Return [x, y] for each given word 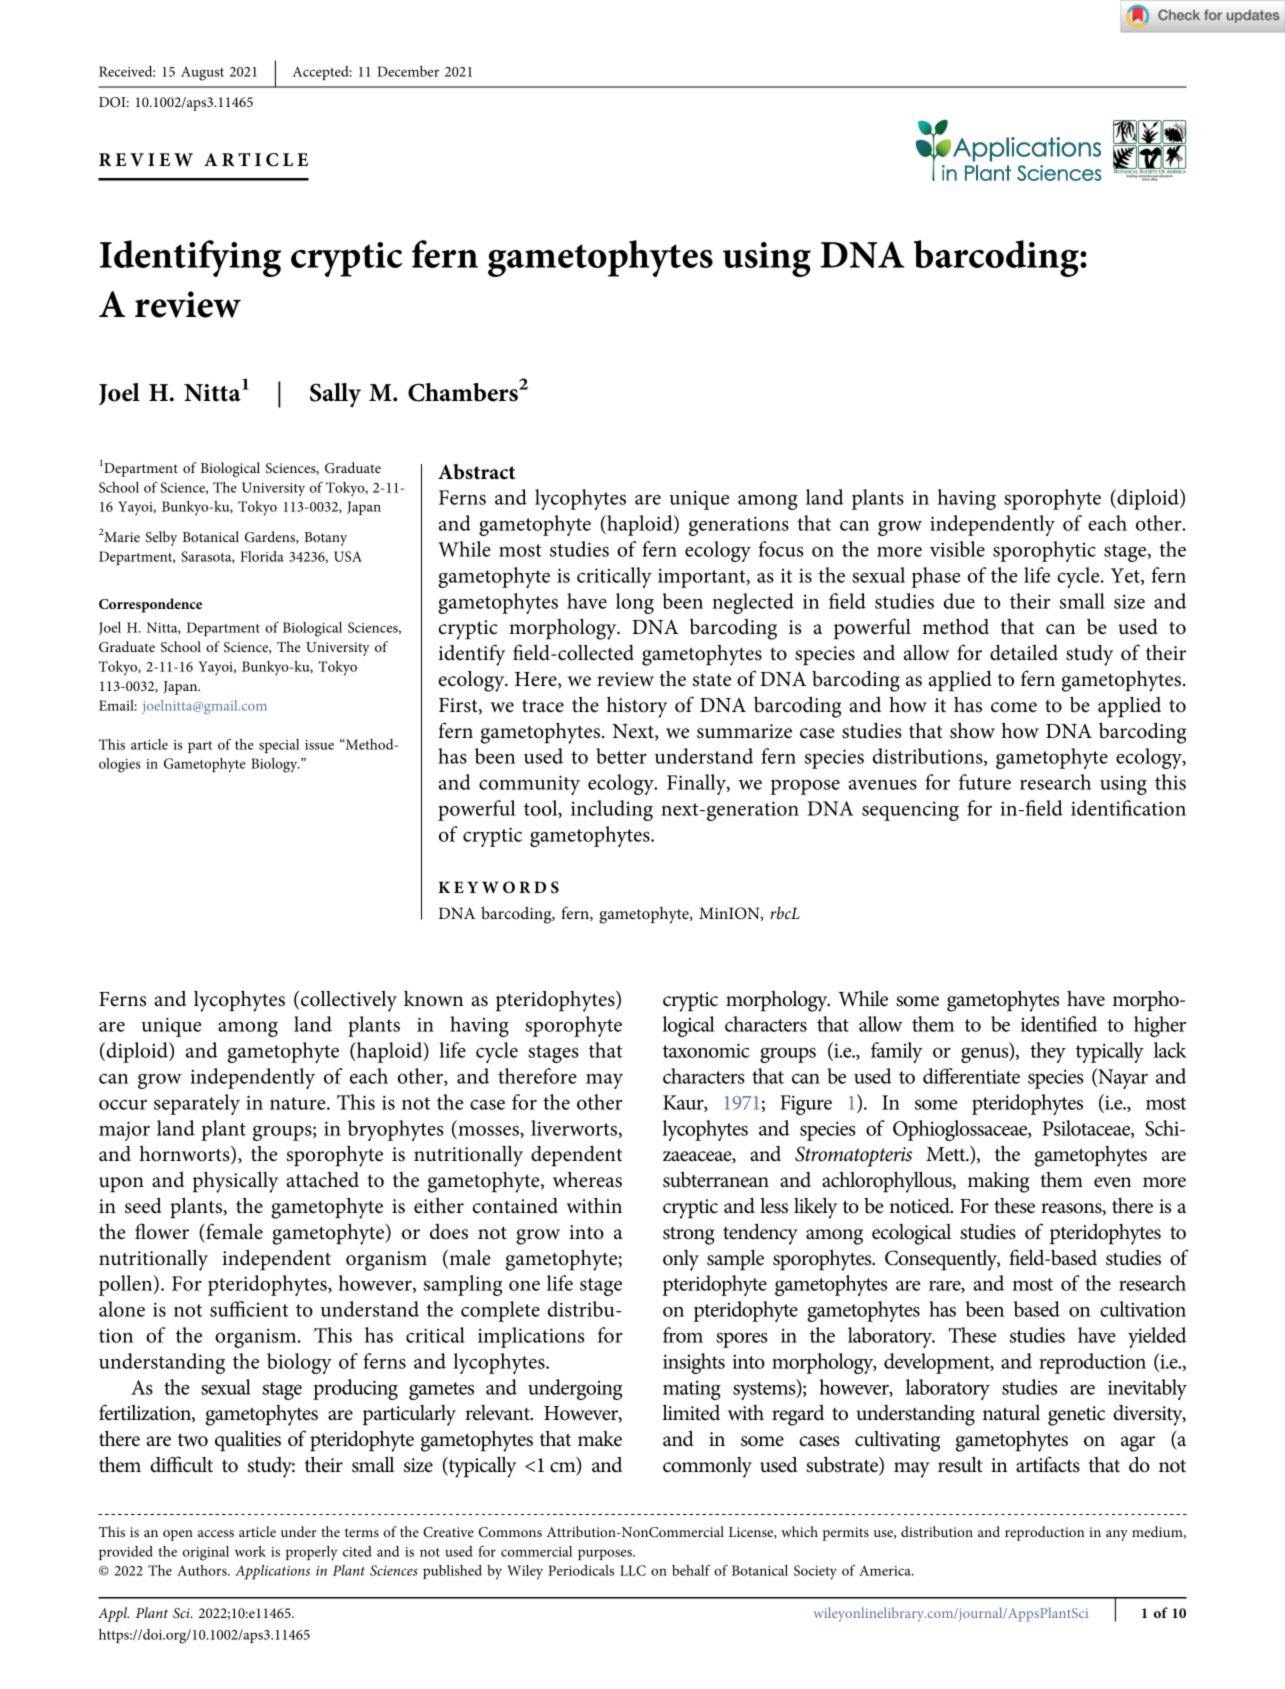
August [202, 74]
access [216, 1533]
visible [957, 549]
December [408, 71]
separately [197, 1104]
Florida [262, 556]
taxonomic [706, 1050]
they [1048, 1052]
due [959, 601]
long [635, 603]
